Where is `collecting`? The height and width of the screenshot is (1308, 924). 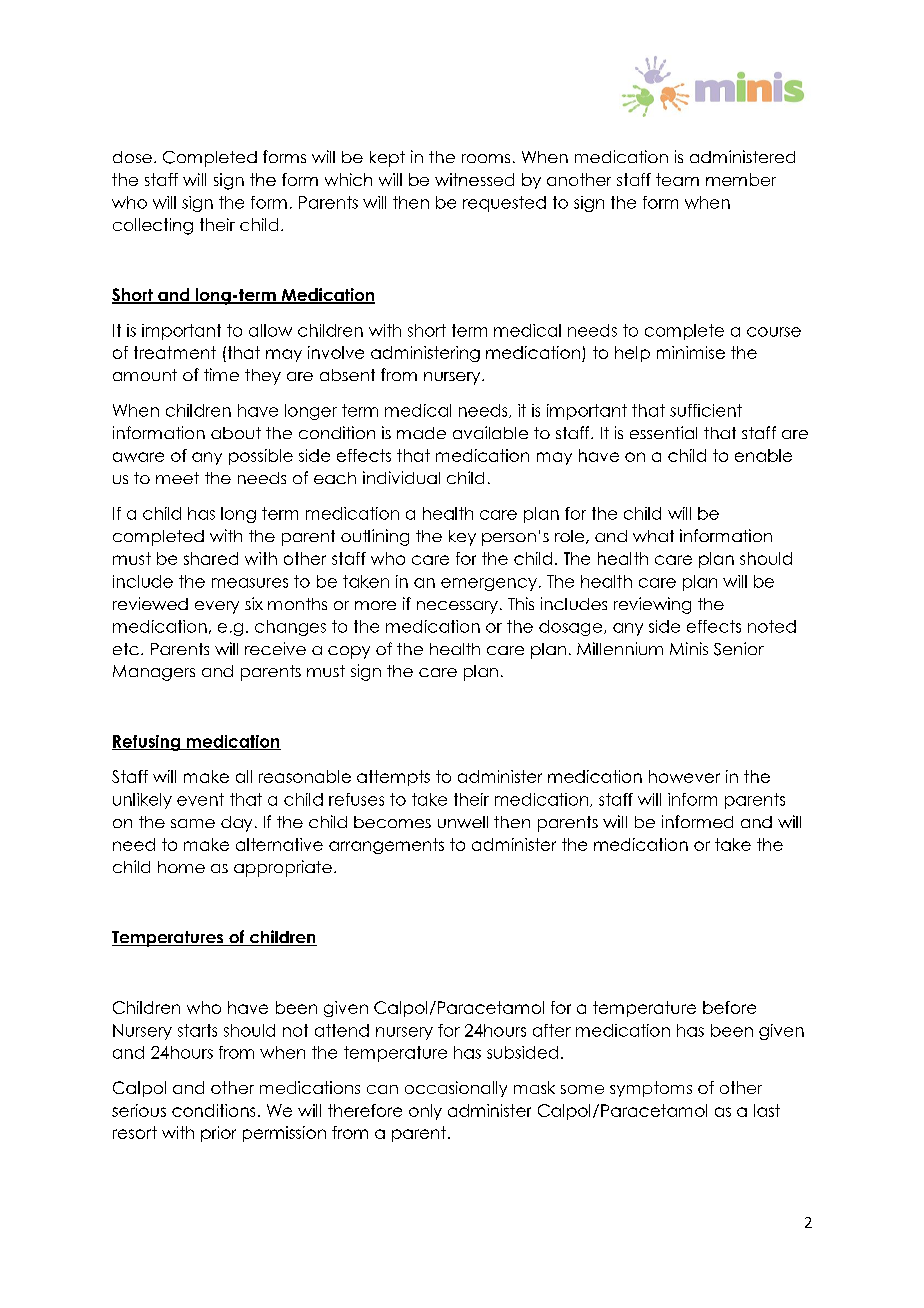 collecting is located at coordinates (153, 226).
